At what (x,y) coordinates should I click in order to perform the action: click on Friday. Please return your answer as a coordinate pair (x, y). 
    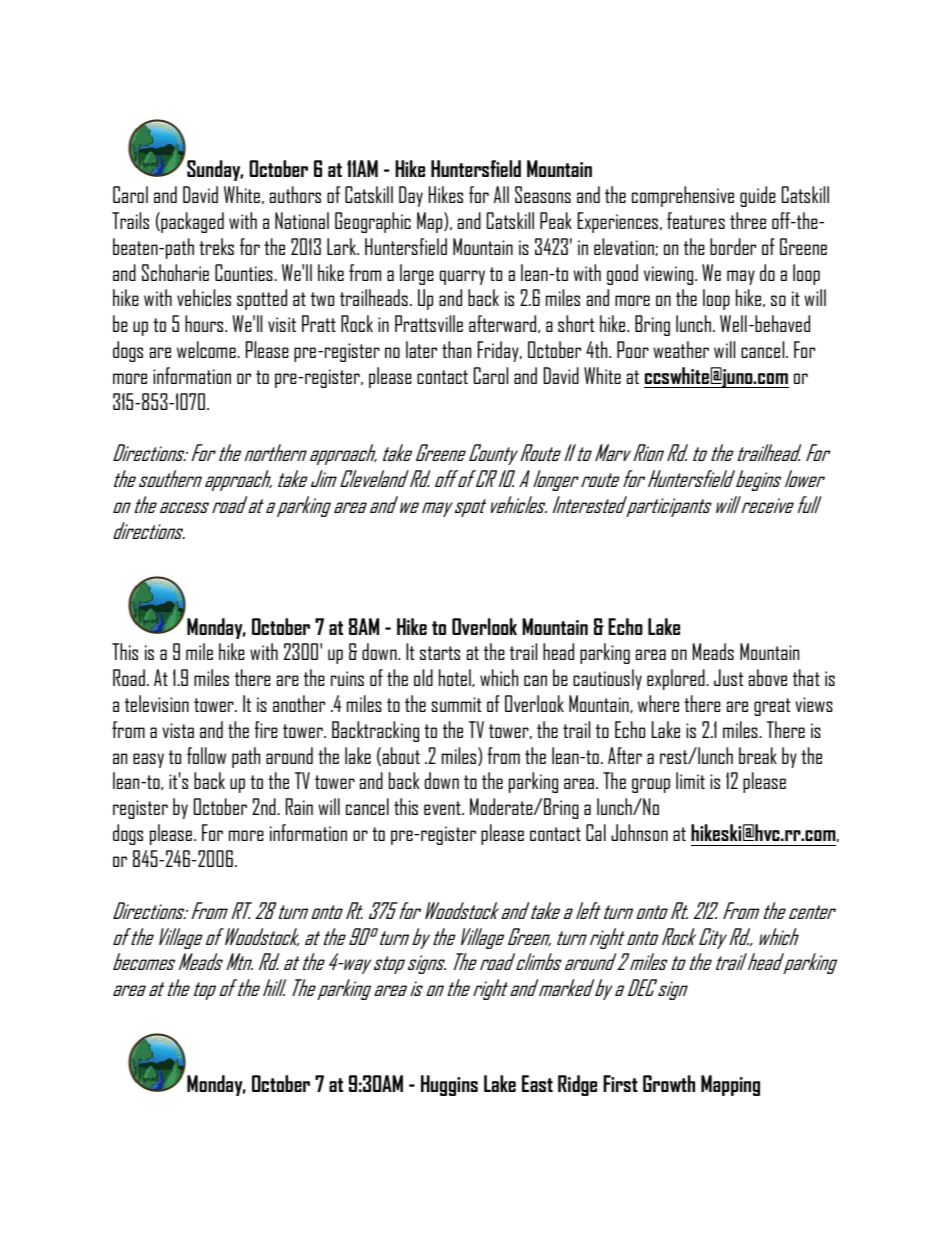
    Looking at the image, I should click on (499, 351).
